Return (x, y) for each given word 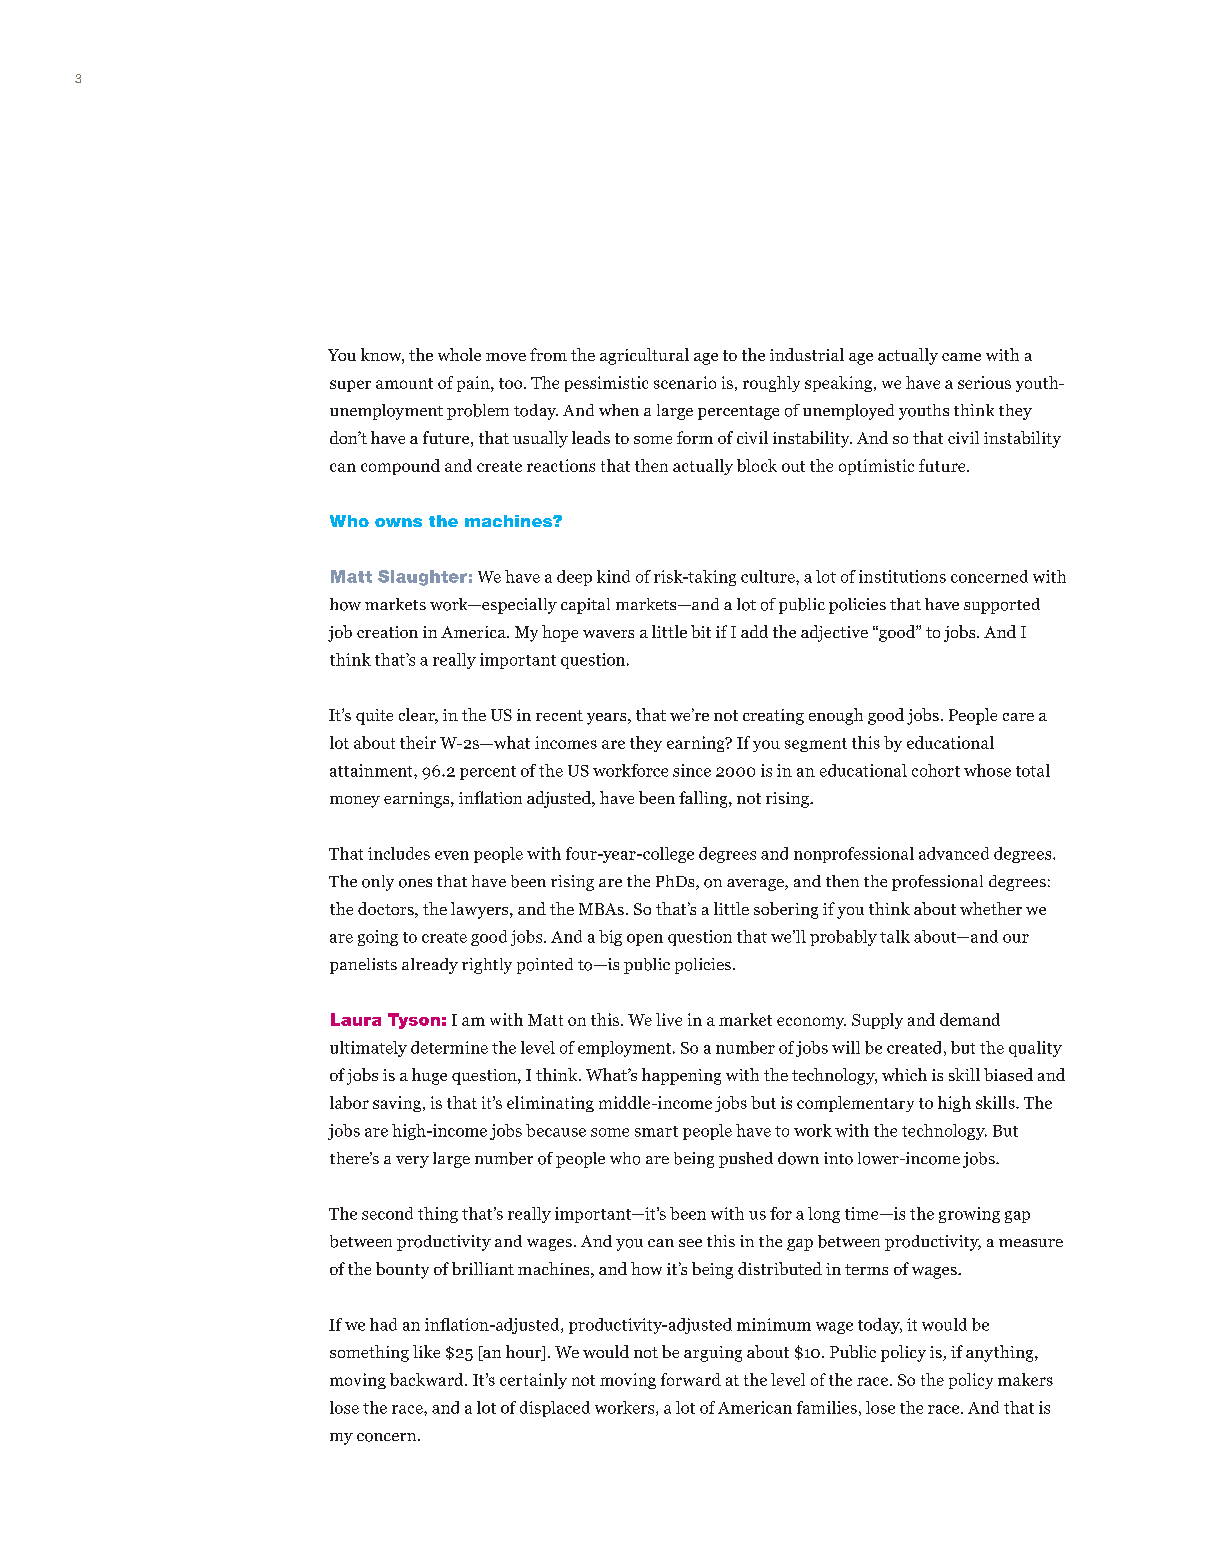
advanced (954, 853)
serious (984, 382)
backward (428, 1379)
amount (404, 383)
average (756, 885)
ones (415, 883)
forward (691, 1379)
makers (1025, 1379)
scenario (685, 382)
